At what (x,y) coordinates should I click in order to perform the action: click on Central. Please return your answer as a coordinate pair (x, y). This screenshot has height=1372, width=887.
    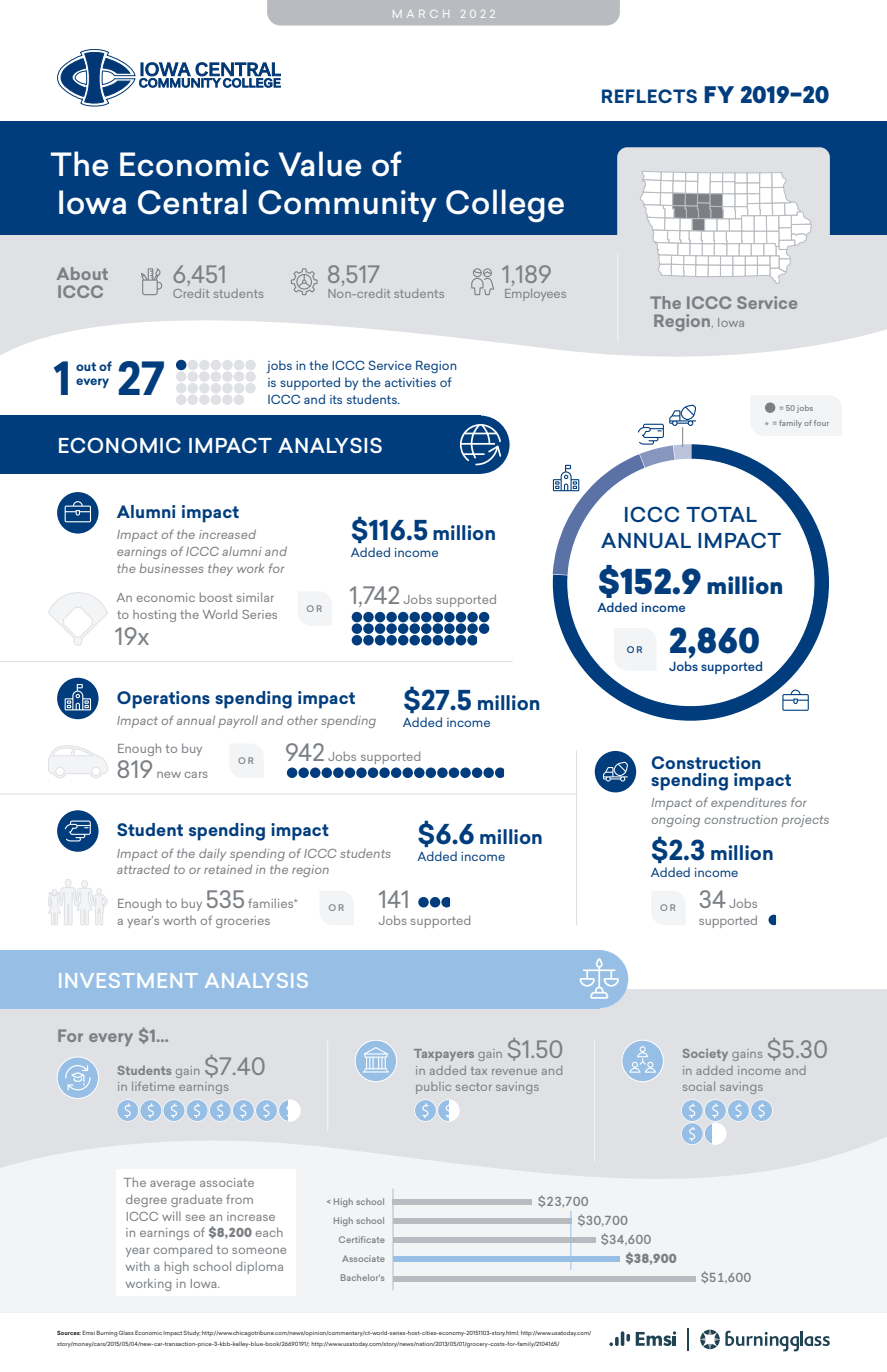
    Looking at the image, I should click on (192, 202).
